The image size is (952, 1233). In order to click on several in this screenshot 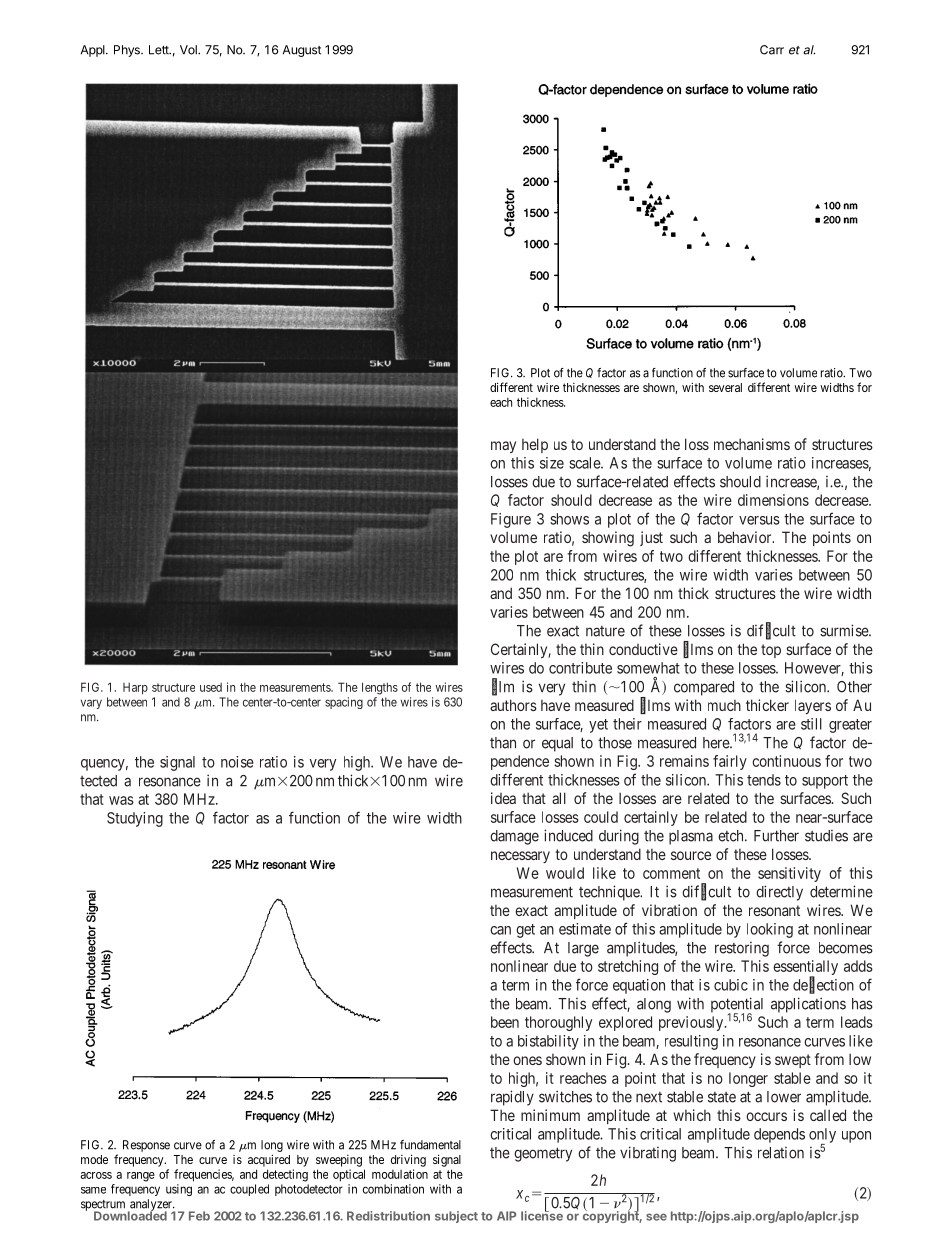, I will do `click(725, 387)`.
